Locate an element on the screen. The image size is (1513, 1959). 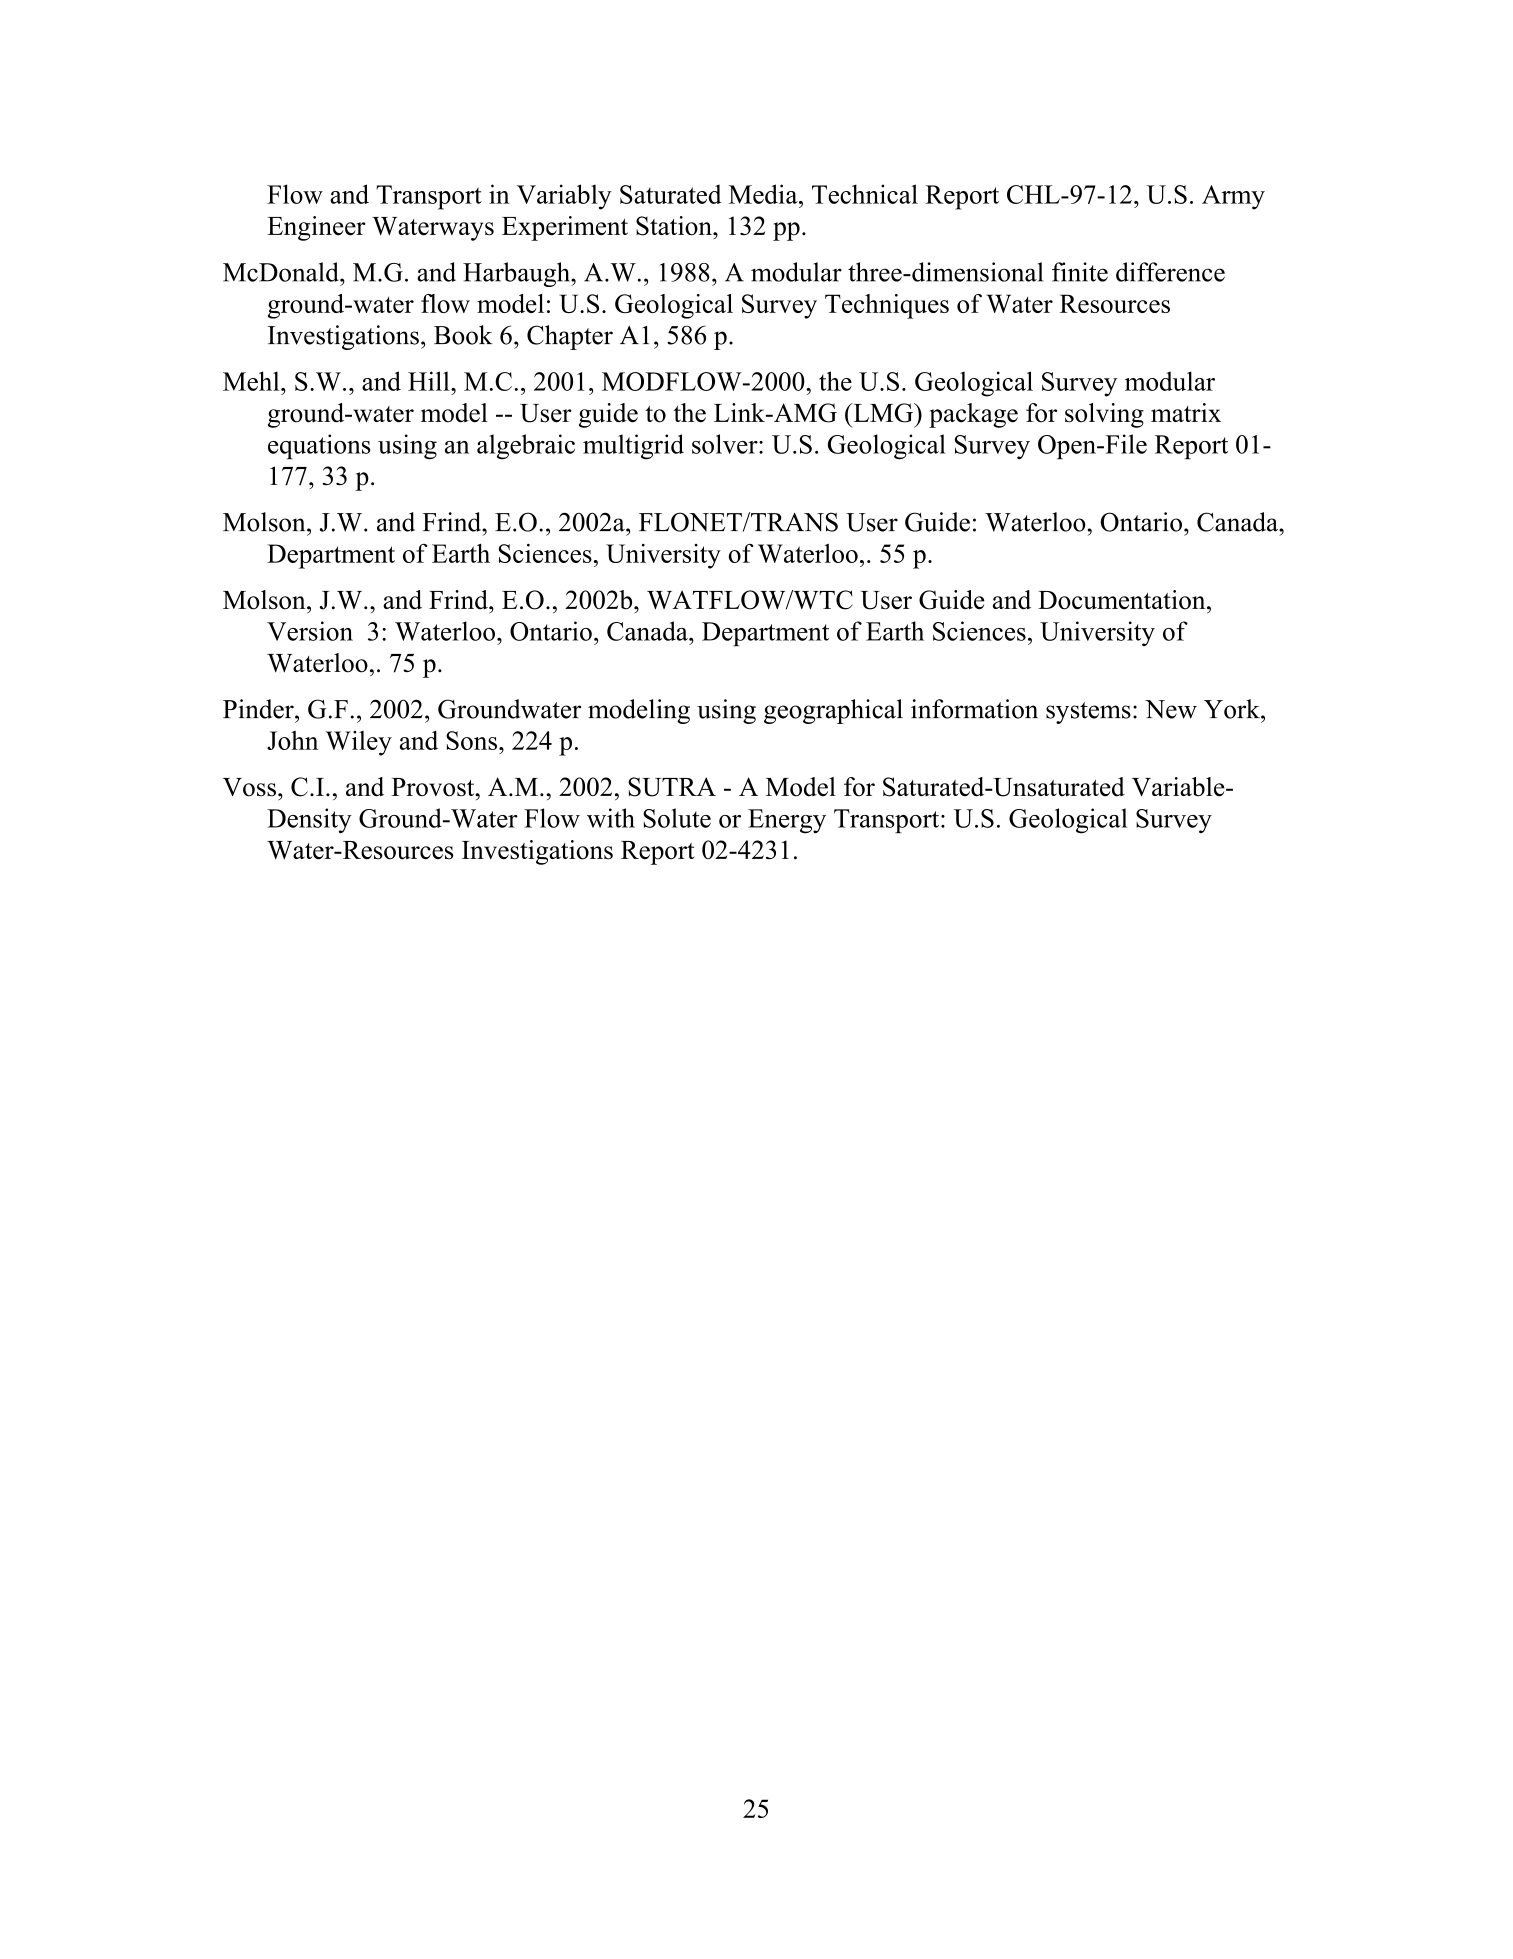
Version is located at coordinates (310, 631).
